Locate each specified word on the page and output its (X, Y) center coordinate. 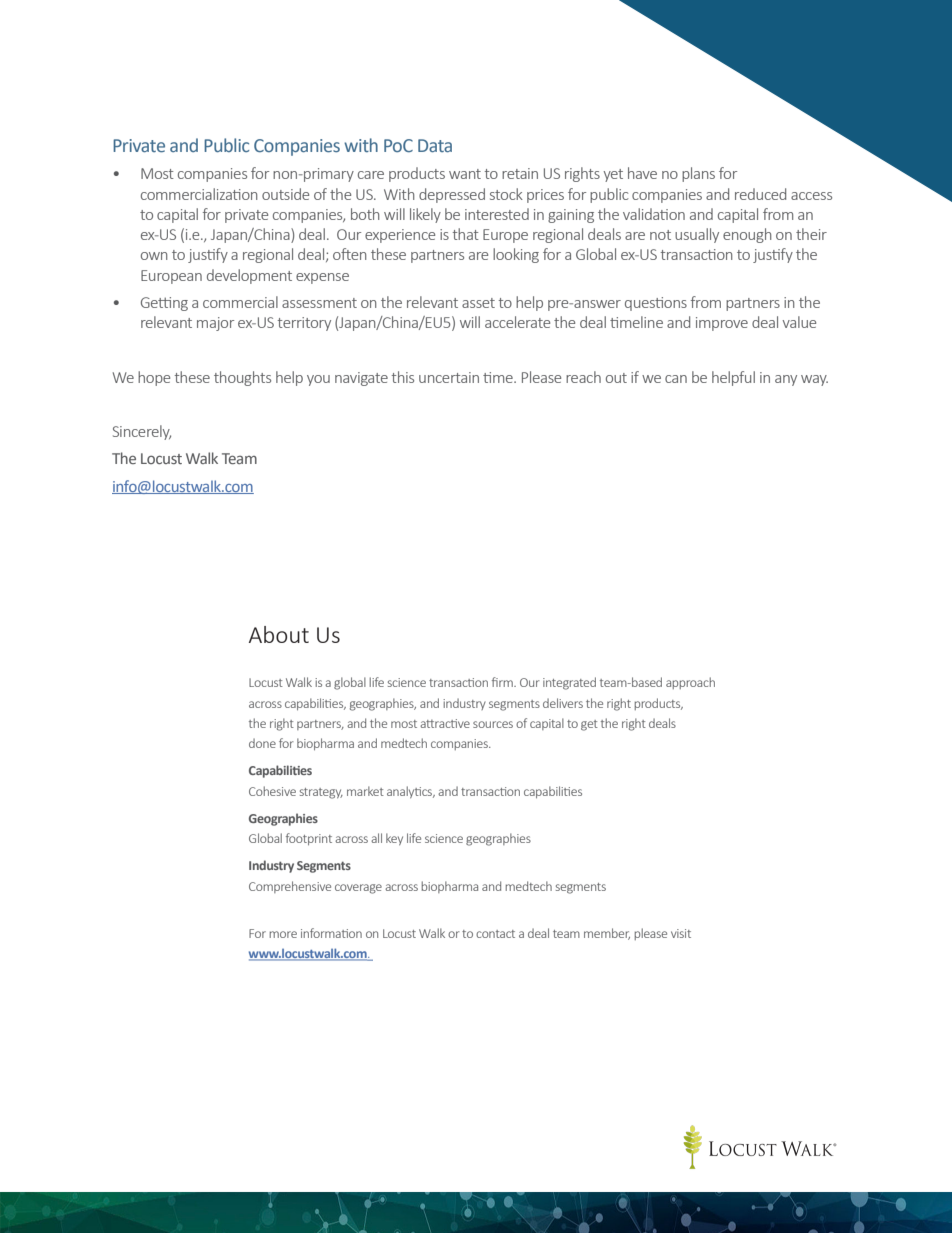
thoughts (242, 378)
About (279, 634)
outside (285, 194)
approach (690, 683)
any (786, 380)
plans (698, 174)
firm (503, 682)
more (283, 934)
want (465, 174)
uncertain (449, 377)
